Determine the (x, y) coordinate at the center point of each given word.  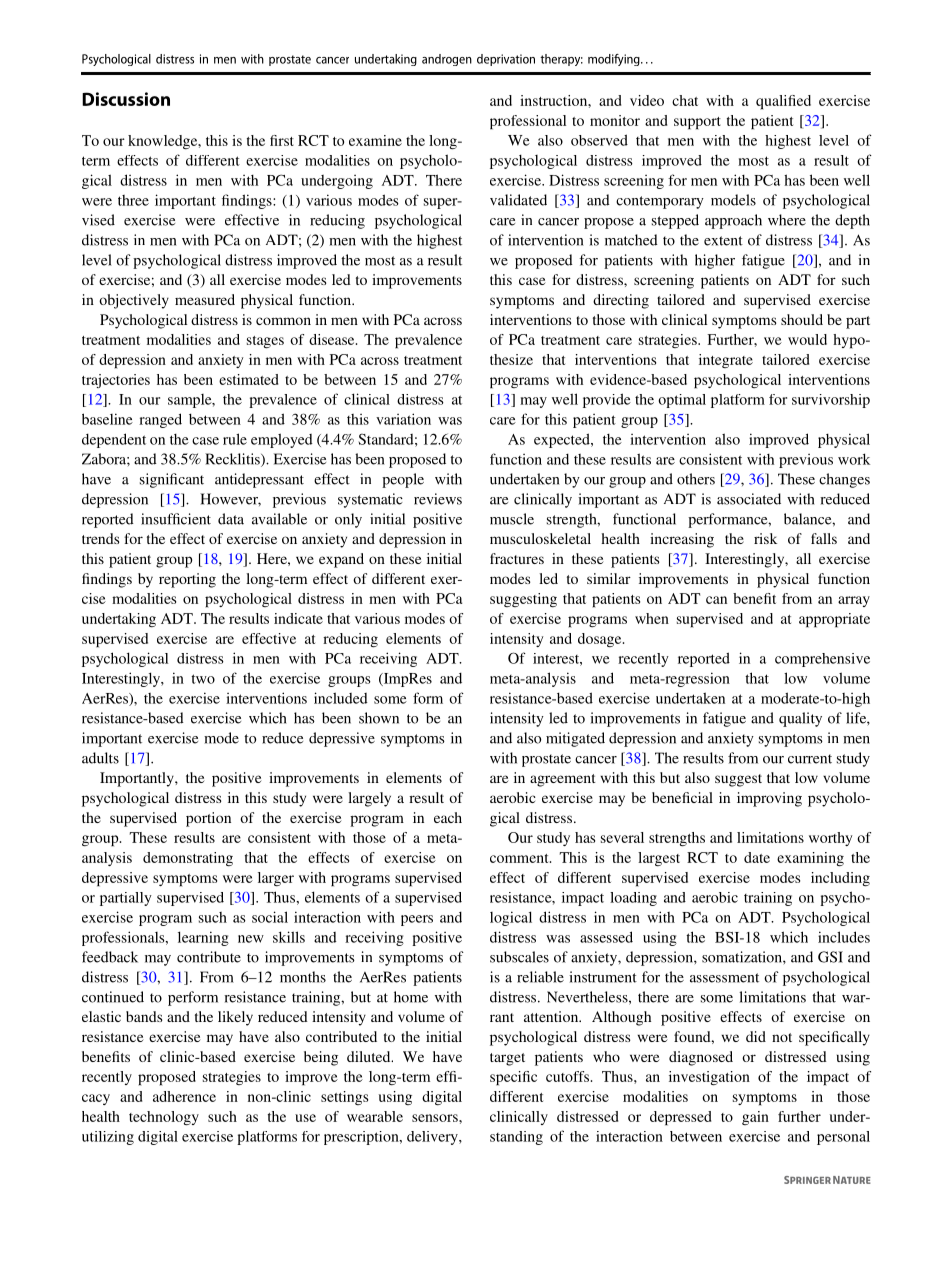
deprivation (506, 60)
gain (755, 1118)
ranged (160, 420)
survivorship (831, 401)
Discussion (126, 99)
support (697, 123)
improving (769, 799)
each (448, 817)
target (507, 1059)
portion (208, 819)
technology (164, 1118)
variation (403, 419)
